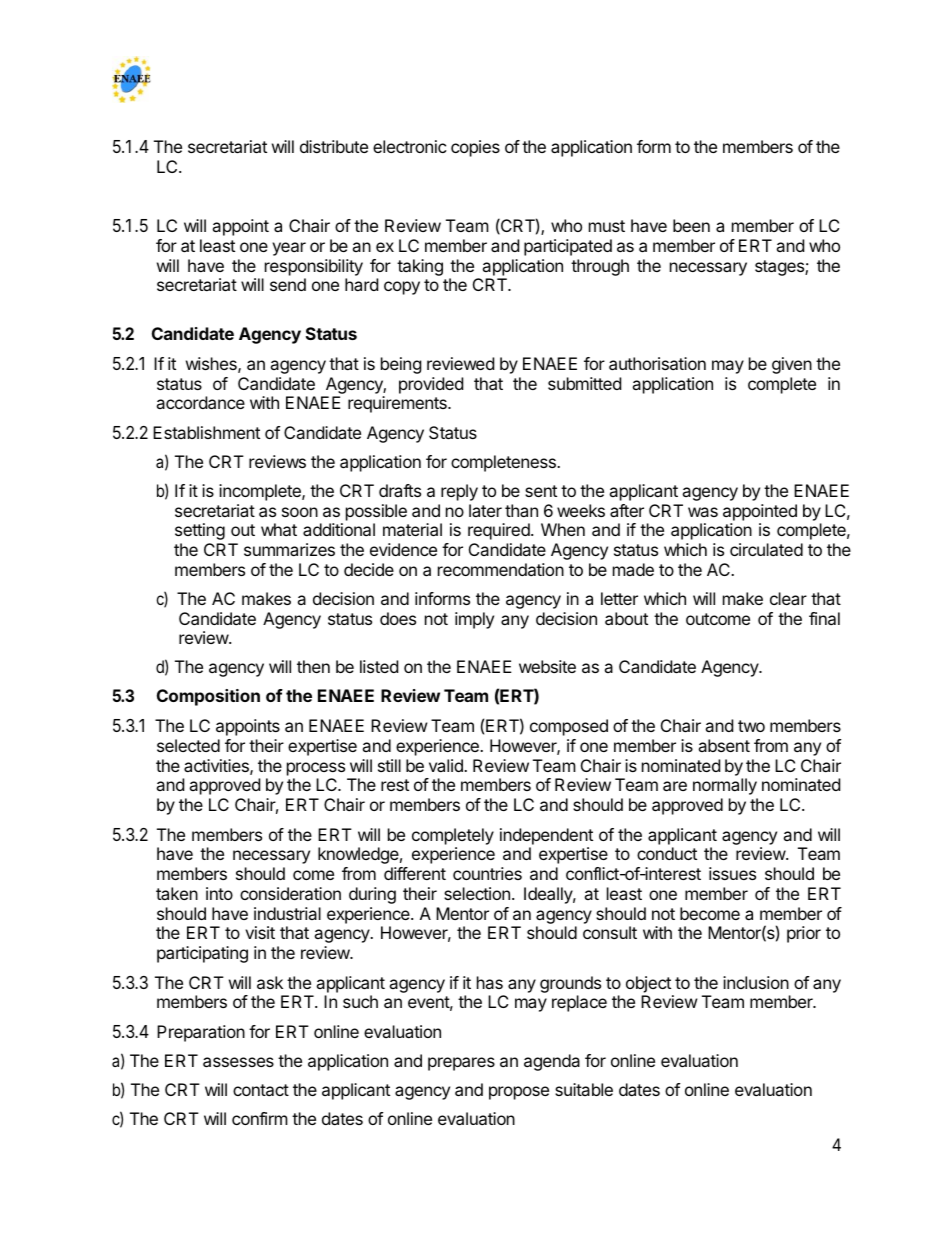 The width and height of the image is (952, 1233). What do you see at coordinates (261, 1090) in the image?
I see `contact` at bounding box center [261, 1090].
